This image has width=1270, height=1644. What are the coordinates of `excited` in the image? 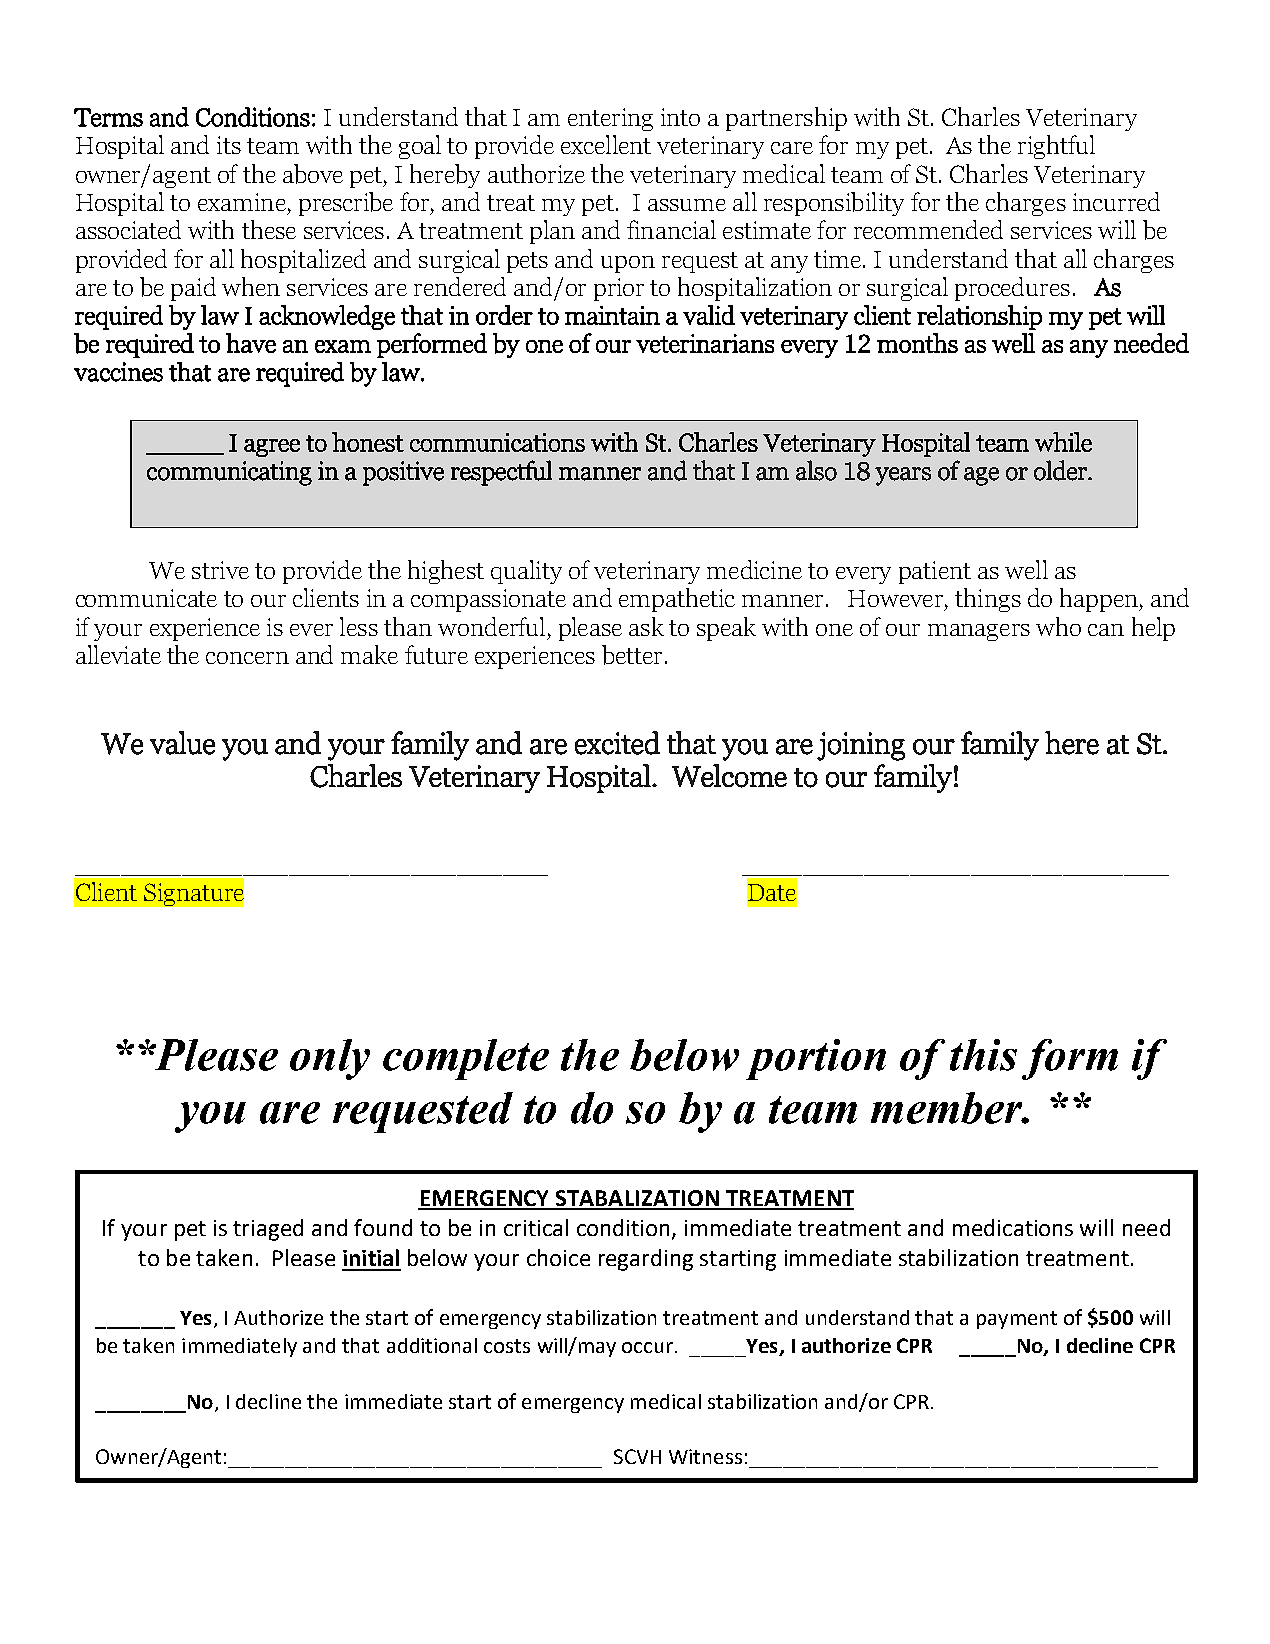 It's located at (617, 743).
